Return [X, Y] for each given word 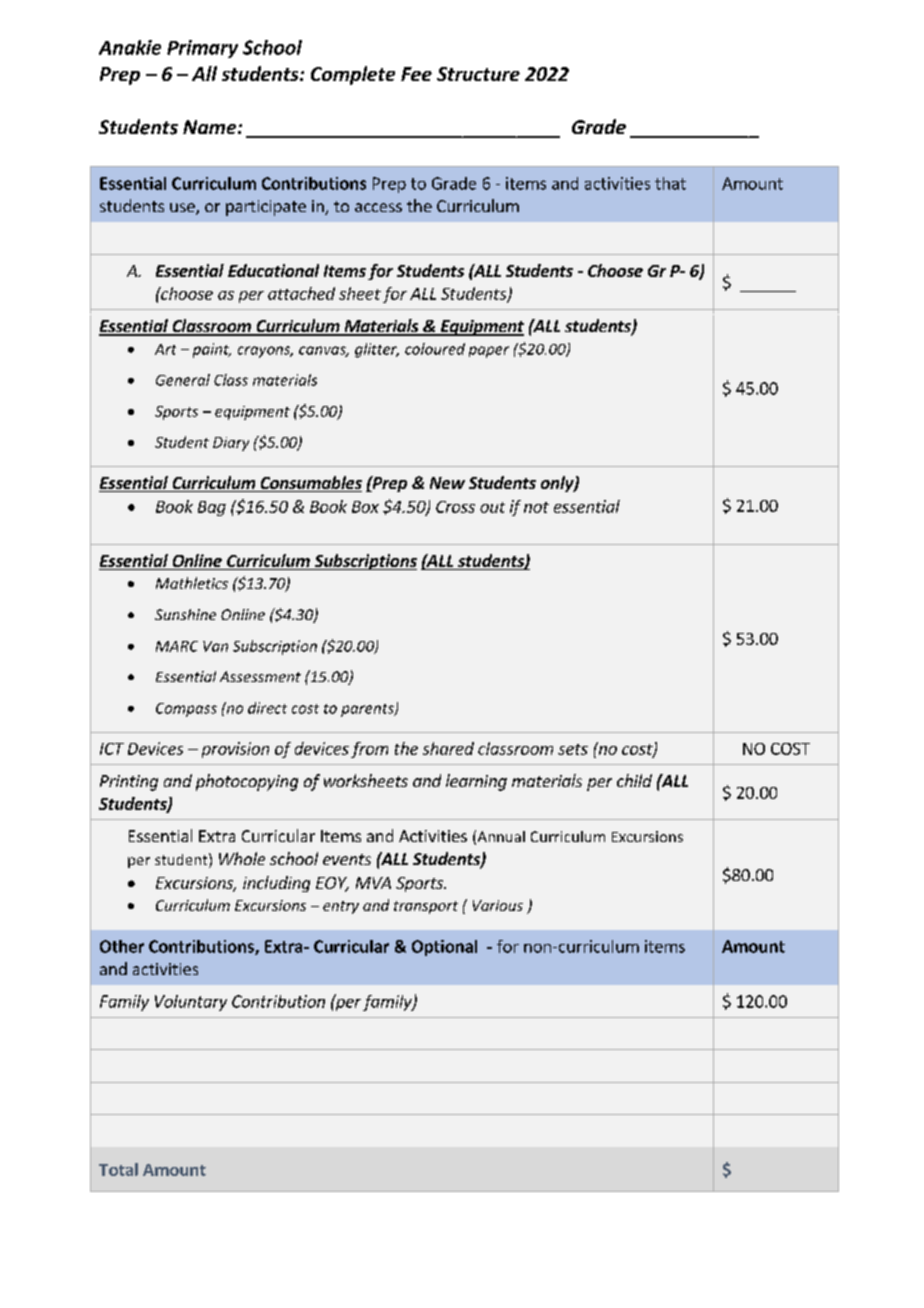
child [634, 780]
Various [498, 905]
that [670, 183]
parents [368, 710]
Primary [202, 49]
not [536, 507]
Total [118, 1169]
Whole [242, 858]
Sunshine [185, 614]
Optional [444, 948]
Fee [416, 74]
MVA [373, 883]
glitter [377, 350]
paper [489, 352]
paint [212, 350]
